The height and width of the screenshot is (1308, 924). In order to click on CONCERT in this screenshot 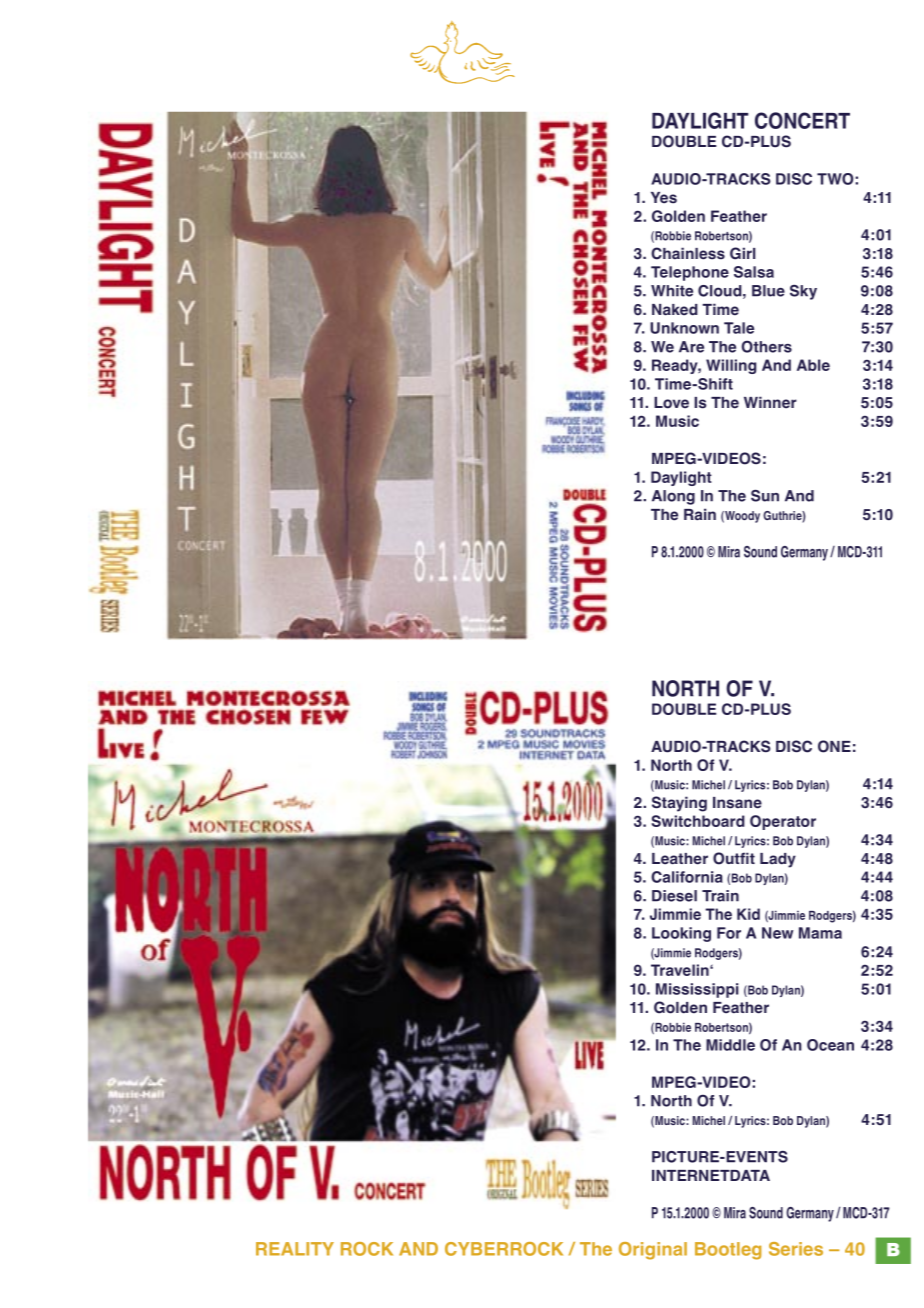, I will do `click(802, 120)`.
